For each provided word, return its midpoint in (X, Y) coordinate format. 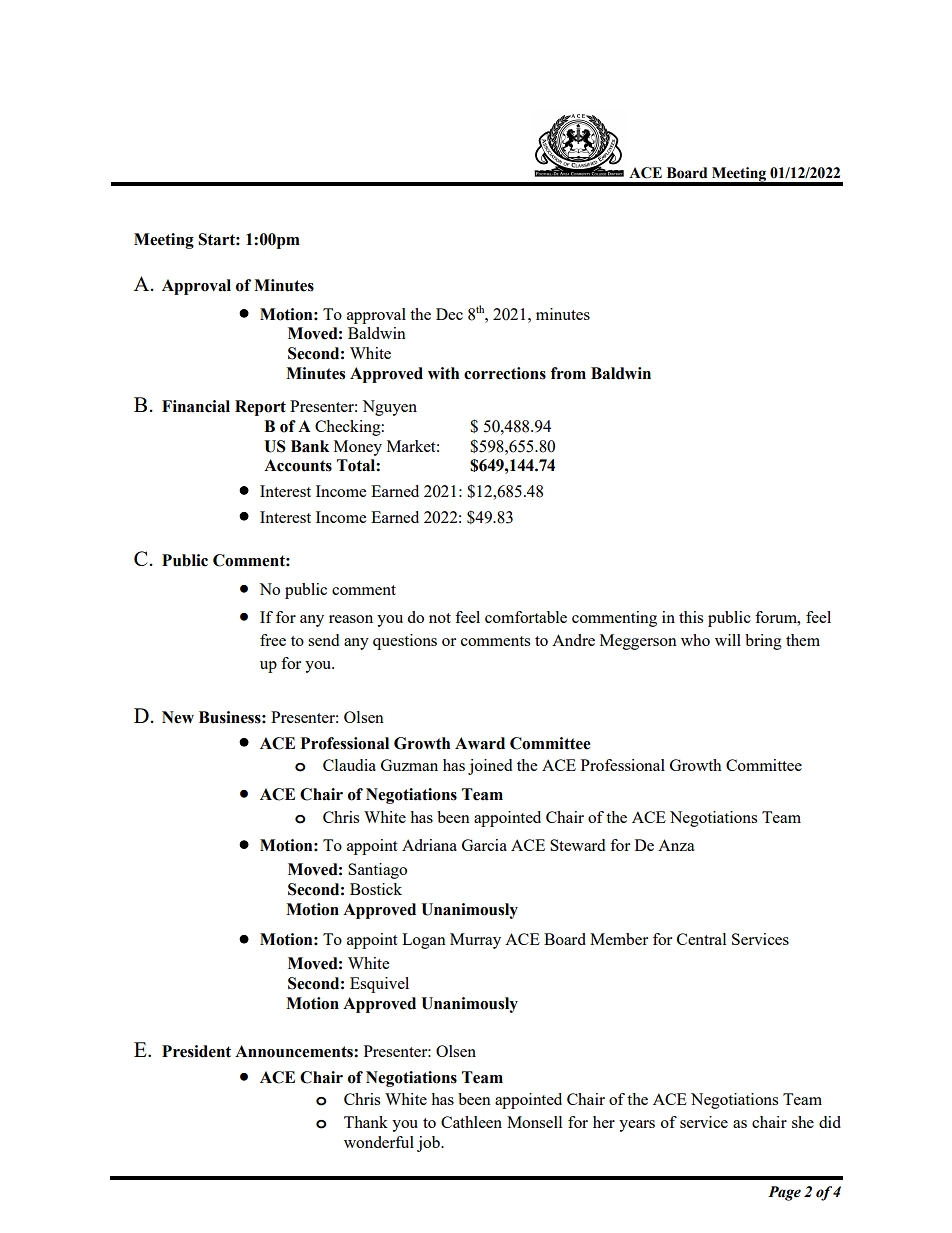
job (429, 1144)
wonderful (379, 1142)
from (568, 373)
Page (784, 1193)
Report (260, 408)
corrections (505, 373)
